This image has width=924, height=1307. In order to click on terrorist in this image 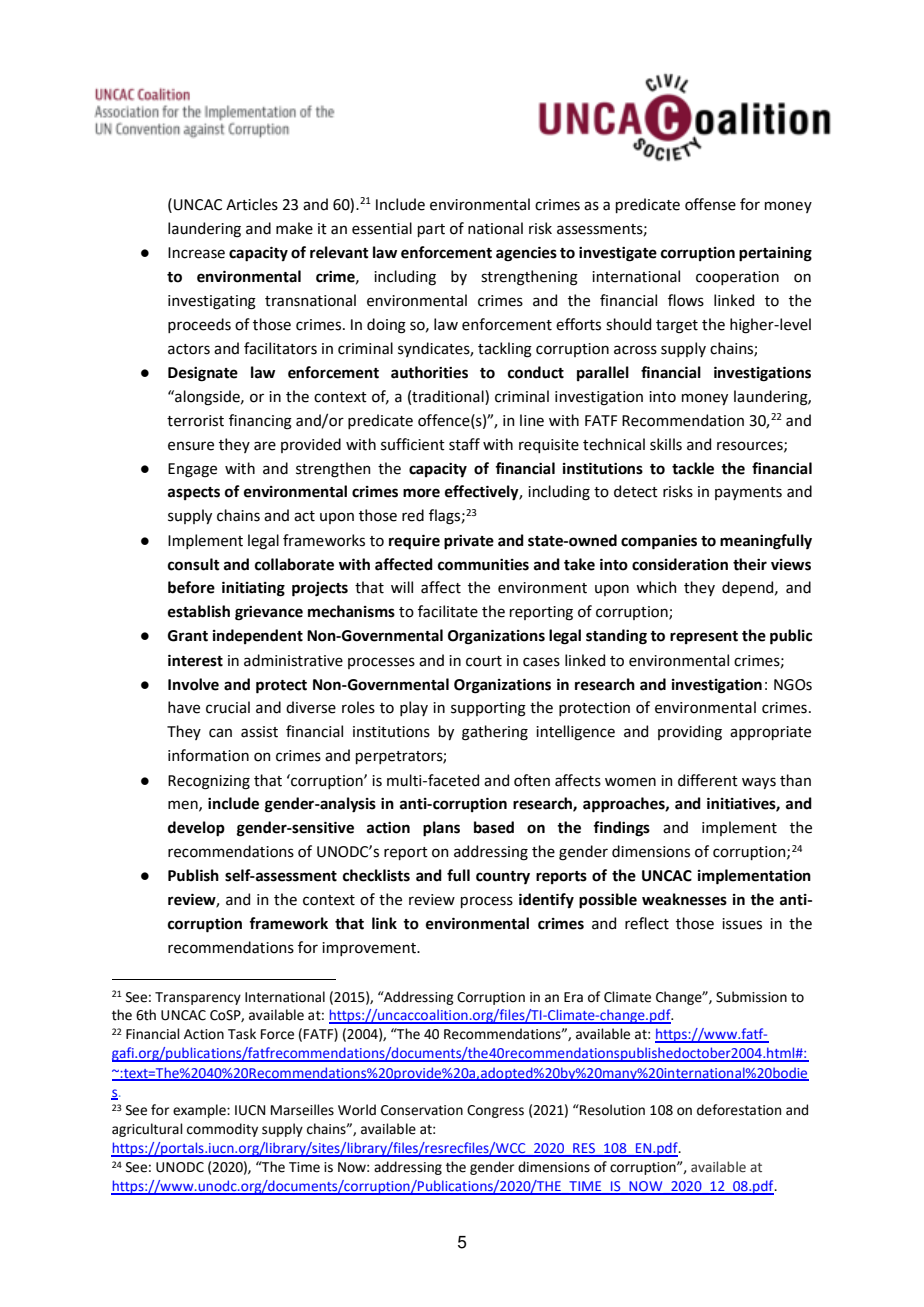, I will do `click(195, 421)`.
